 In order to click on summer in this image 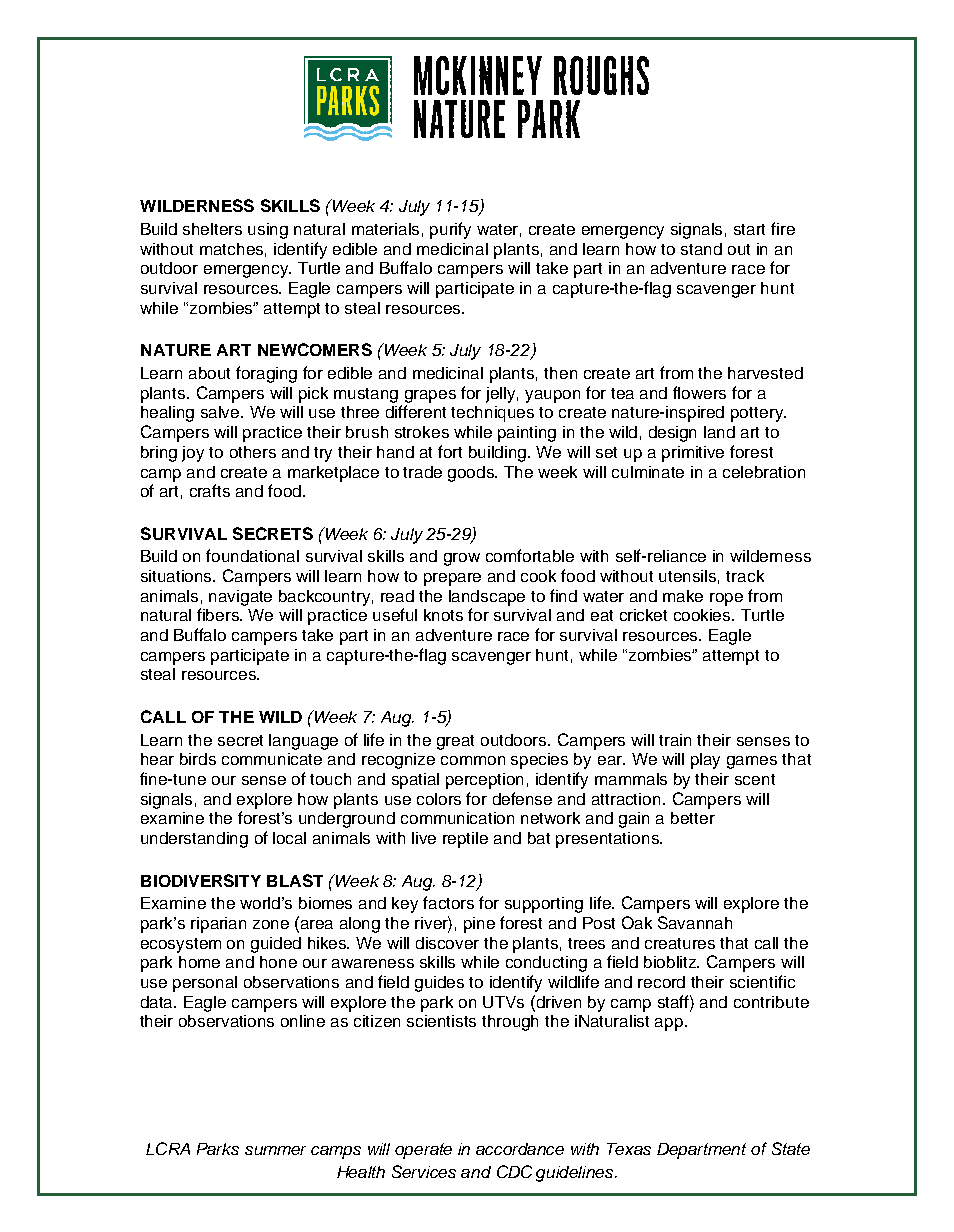, I will do `click(275, 1150)`.
